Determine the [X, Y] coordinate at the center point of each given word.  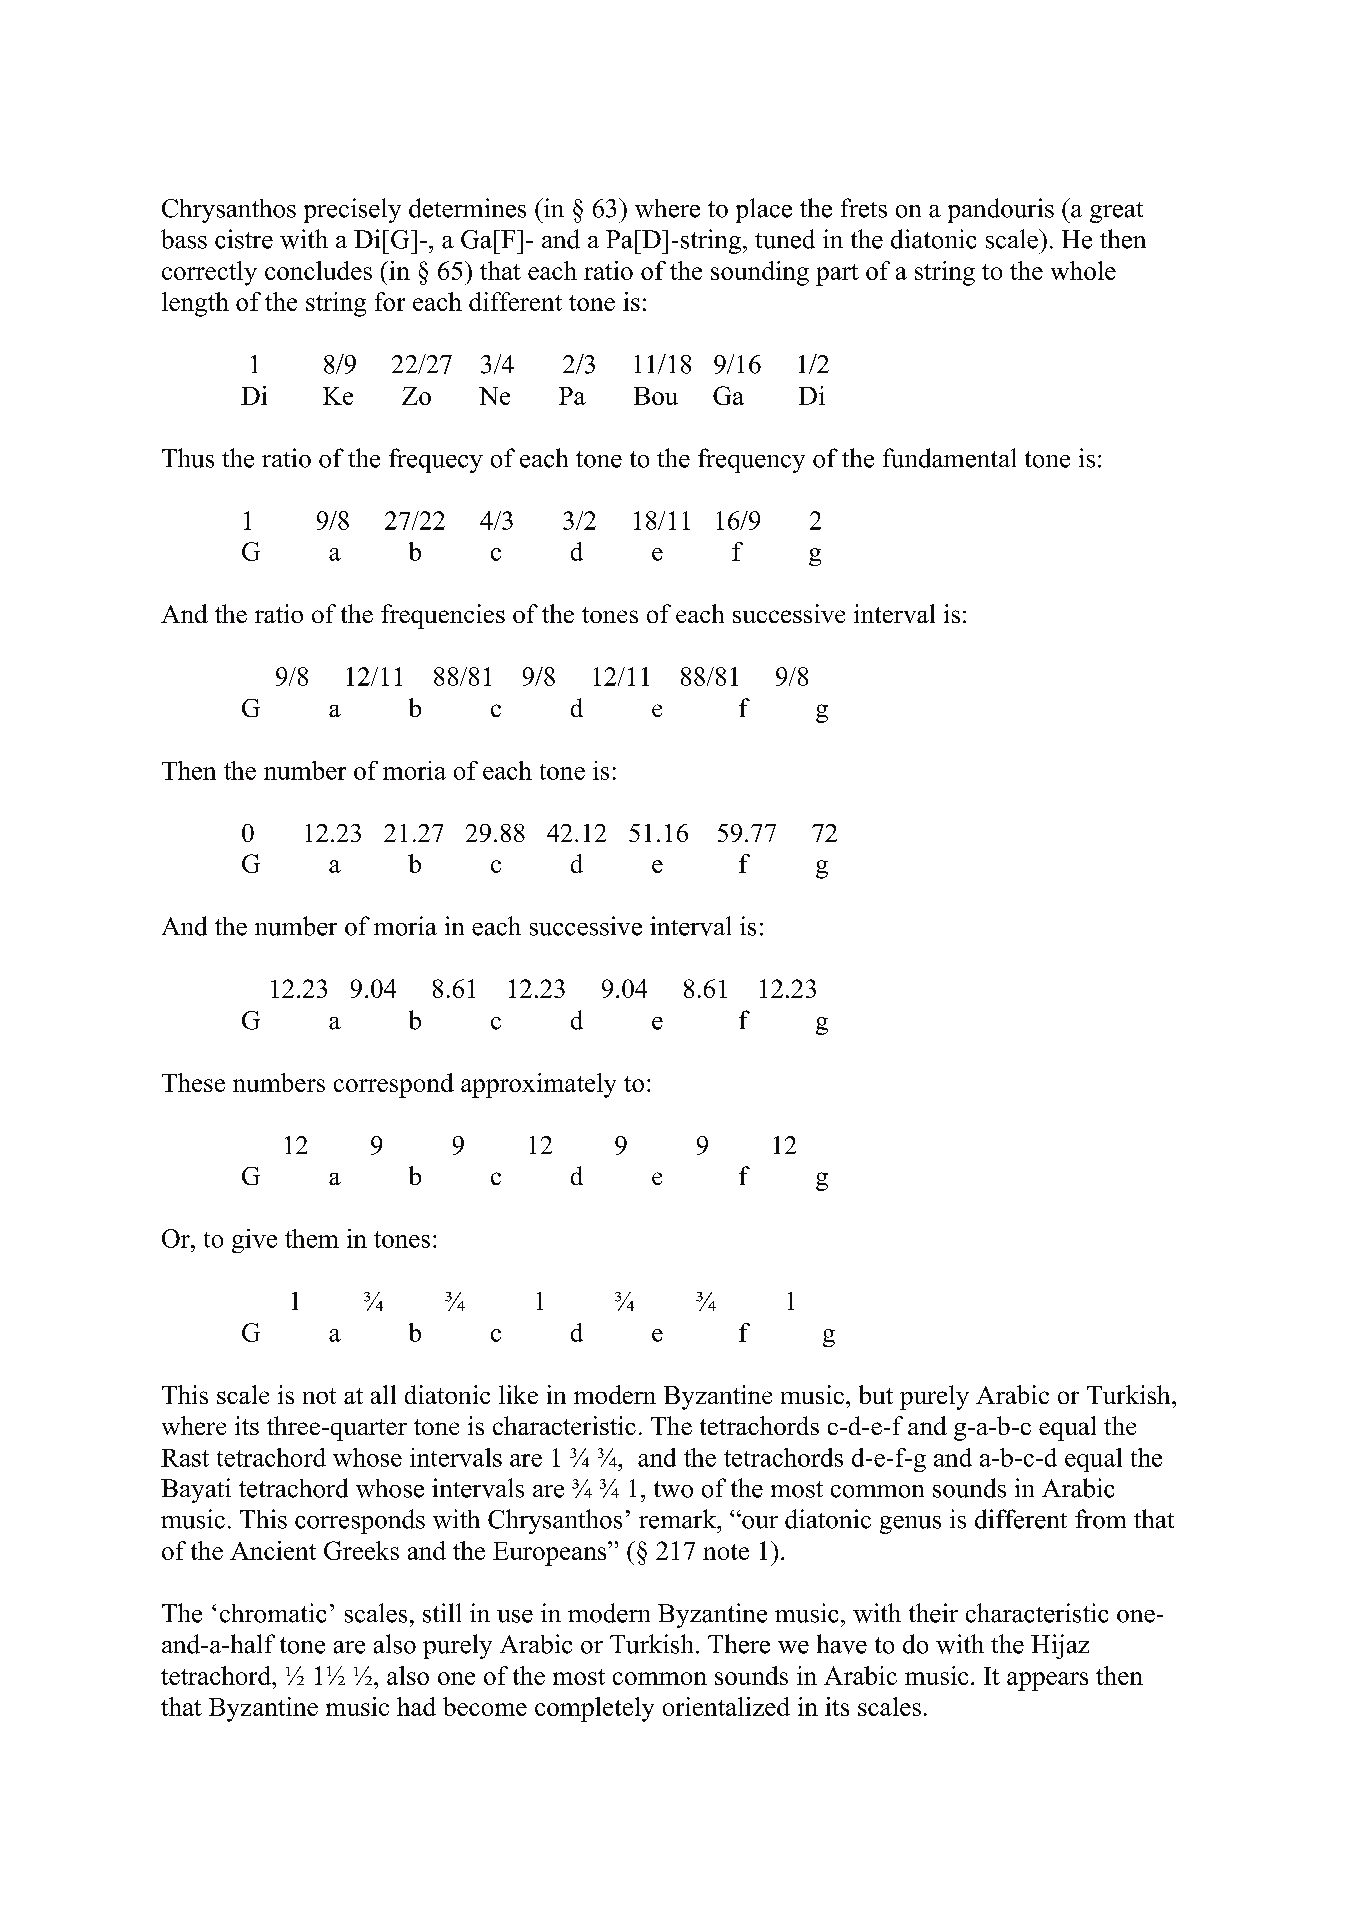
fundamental [949, 458]
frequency [751, 460]
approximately [538, 1085]
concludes [318, 270]
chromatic [273, 1613]
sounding [760, 273]
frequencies [443, 616]
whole [1083, 270]
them [312, 1238]
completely [594, 1709]
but [876, 1394]
